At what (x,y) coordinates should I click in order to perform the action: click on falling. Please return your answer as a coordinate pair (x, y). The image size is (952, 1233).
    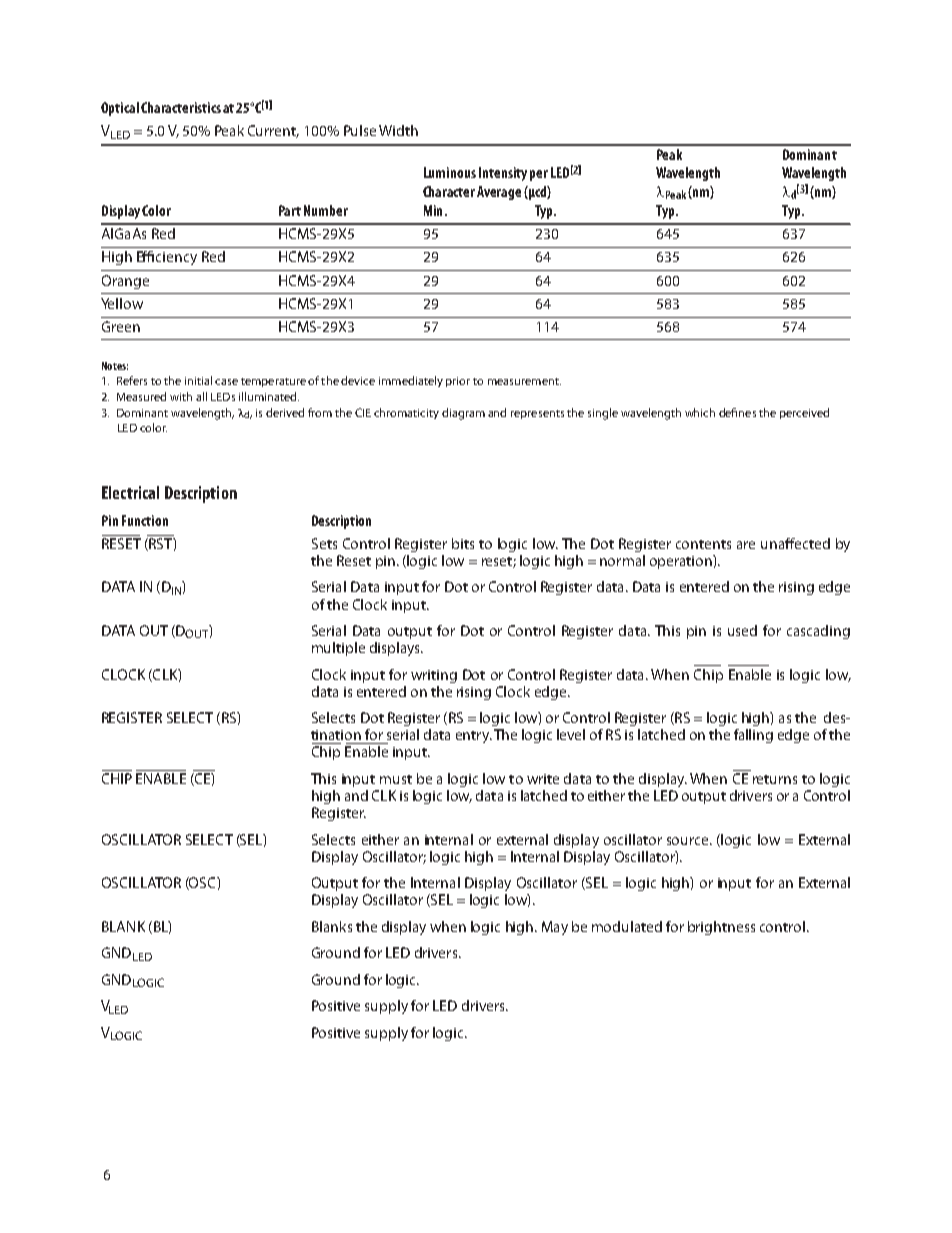
    Looking at the image, I should click on (753, 736).
